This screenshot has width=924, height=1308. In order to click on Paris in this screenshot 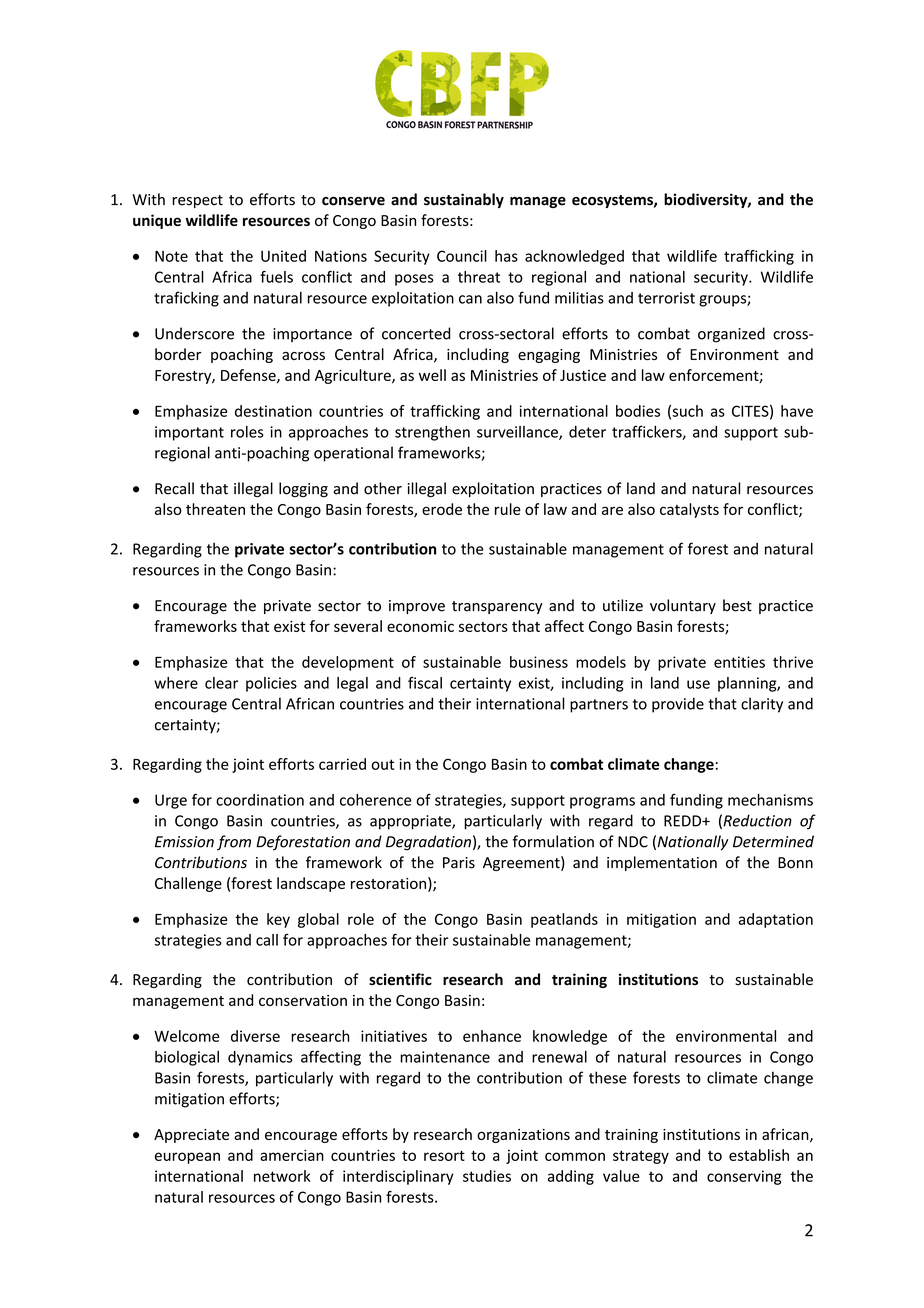, I will do `click(459, 863)`.
